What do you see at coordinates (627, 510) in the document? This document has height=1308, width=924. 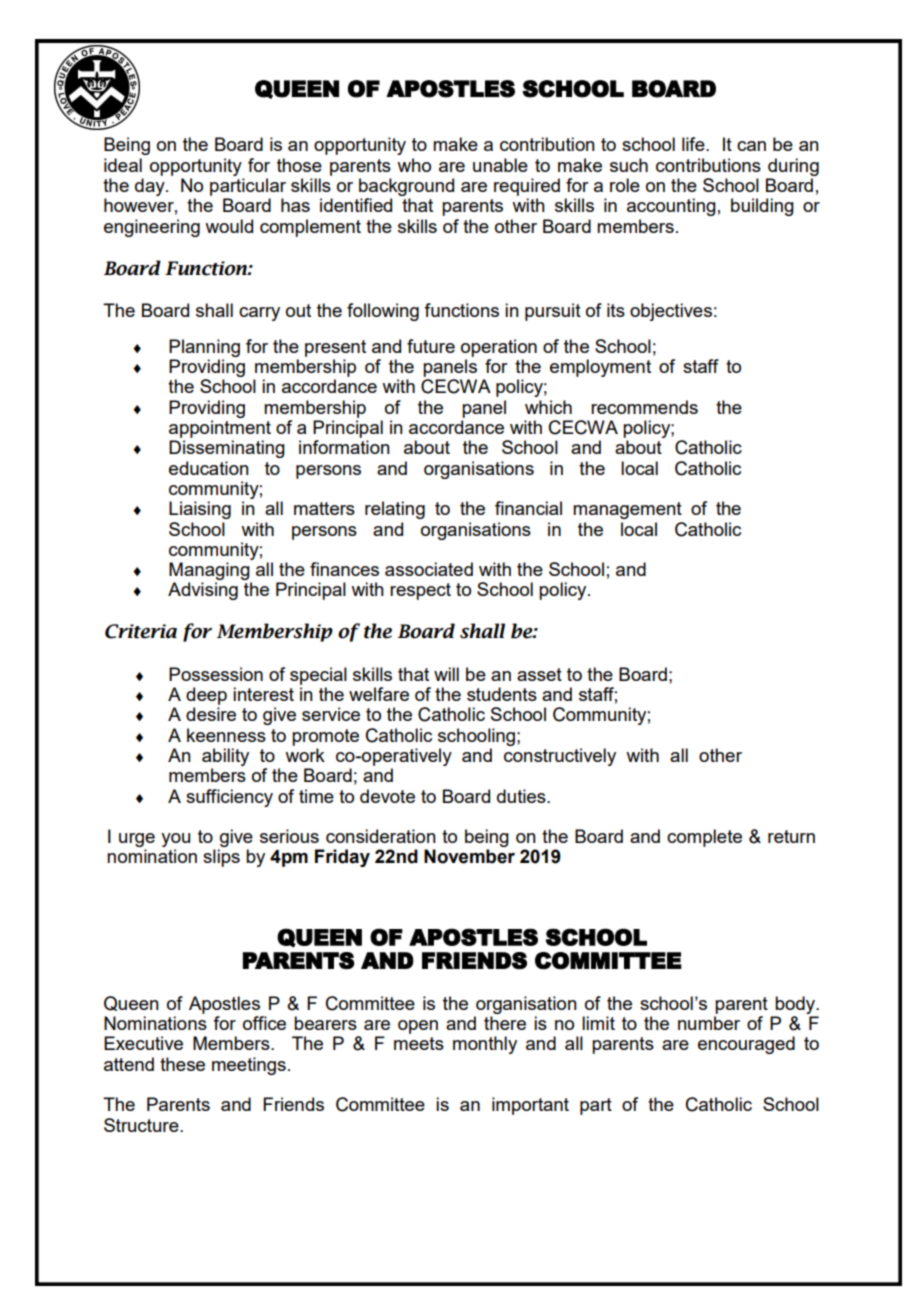 I see `management` at bounding box center [627, 510].
